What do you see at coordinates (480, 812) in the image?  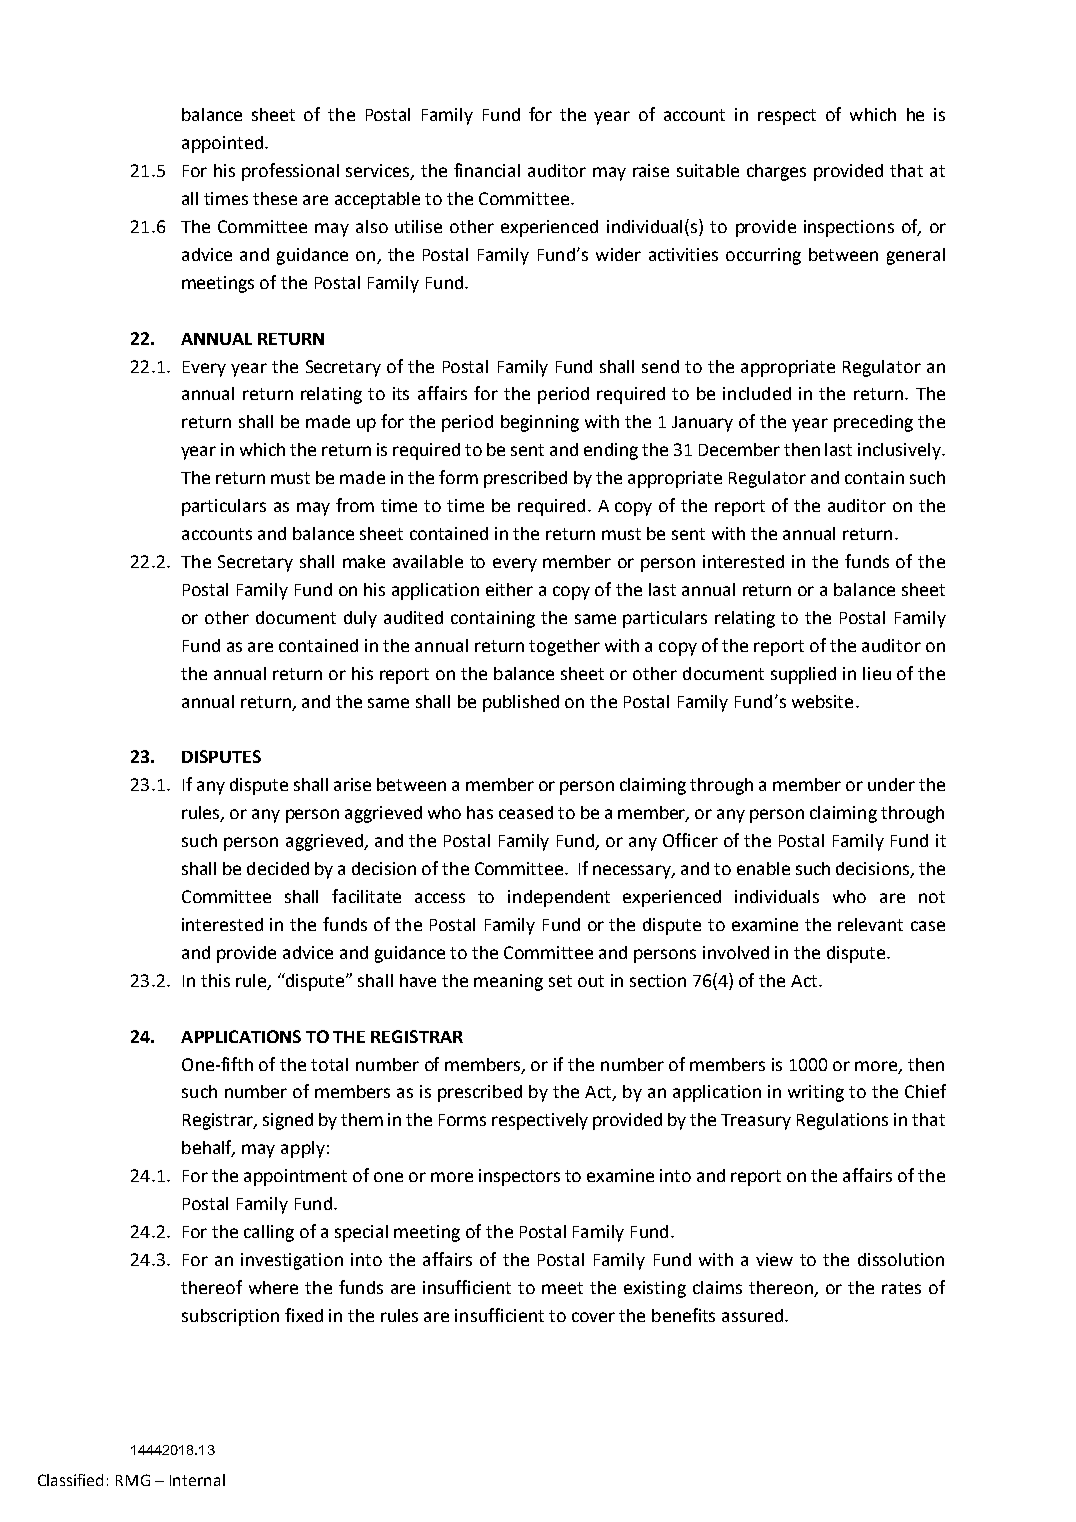 I see `has` at bounding box center [480, 812].
